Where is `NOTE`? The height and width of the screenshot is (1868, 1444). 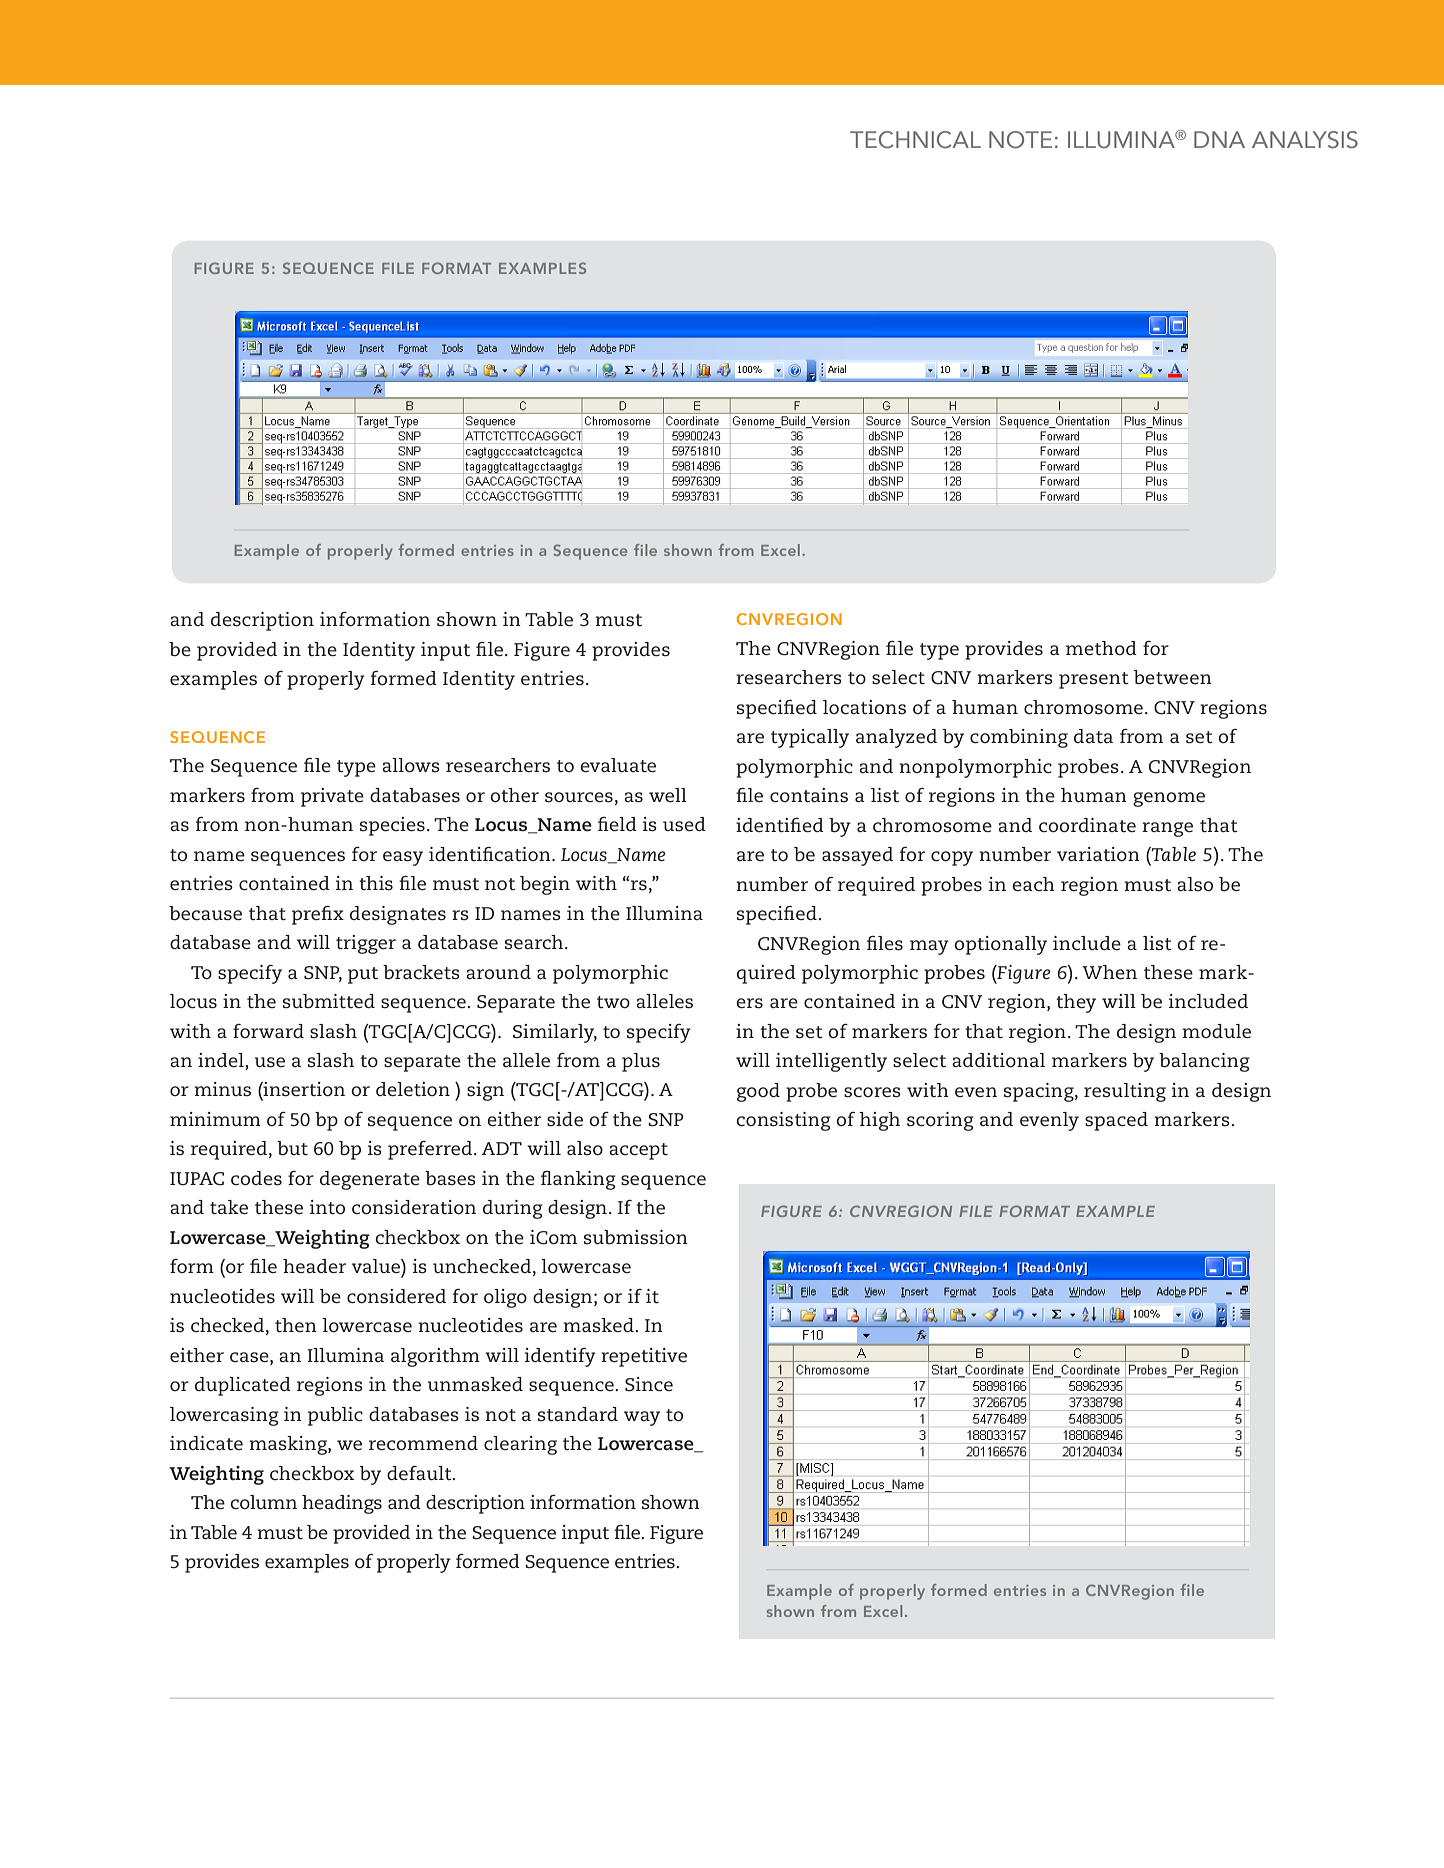
NOTE is located at coordinates (1020, 140).
